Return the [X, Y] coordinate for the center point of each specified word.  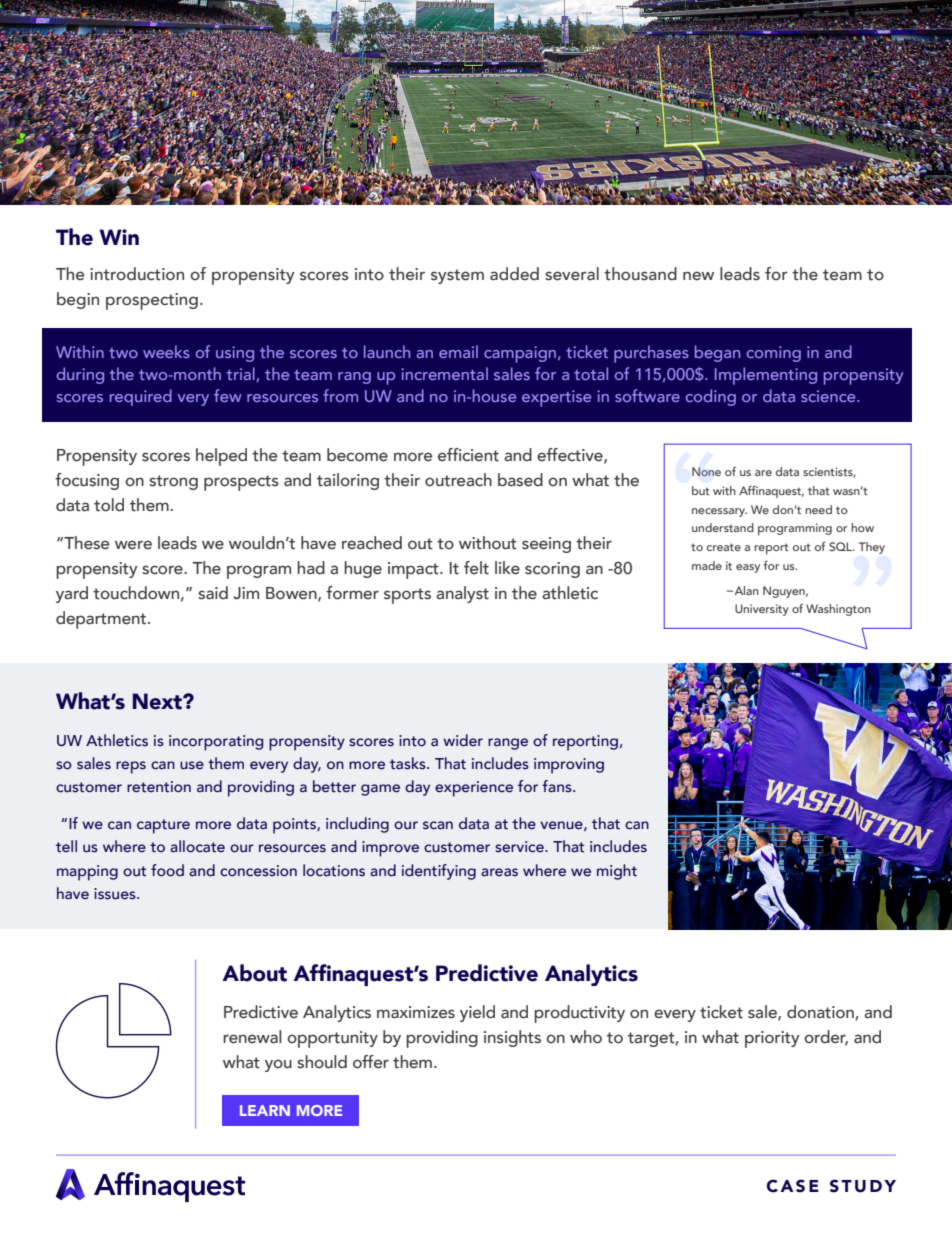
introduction [137, 274]
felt [476, 568]
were [133, 545]
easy [748, 568]
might [617, 872]
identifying [439, 872]
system [457, 276]
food [167, 870]
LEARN [265, 1110]
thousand [640, 274]
